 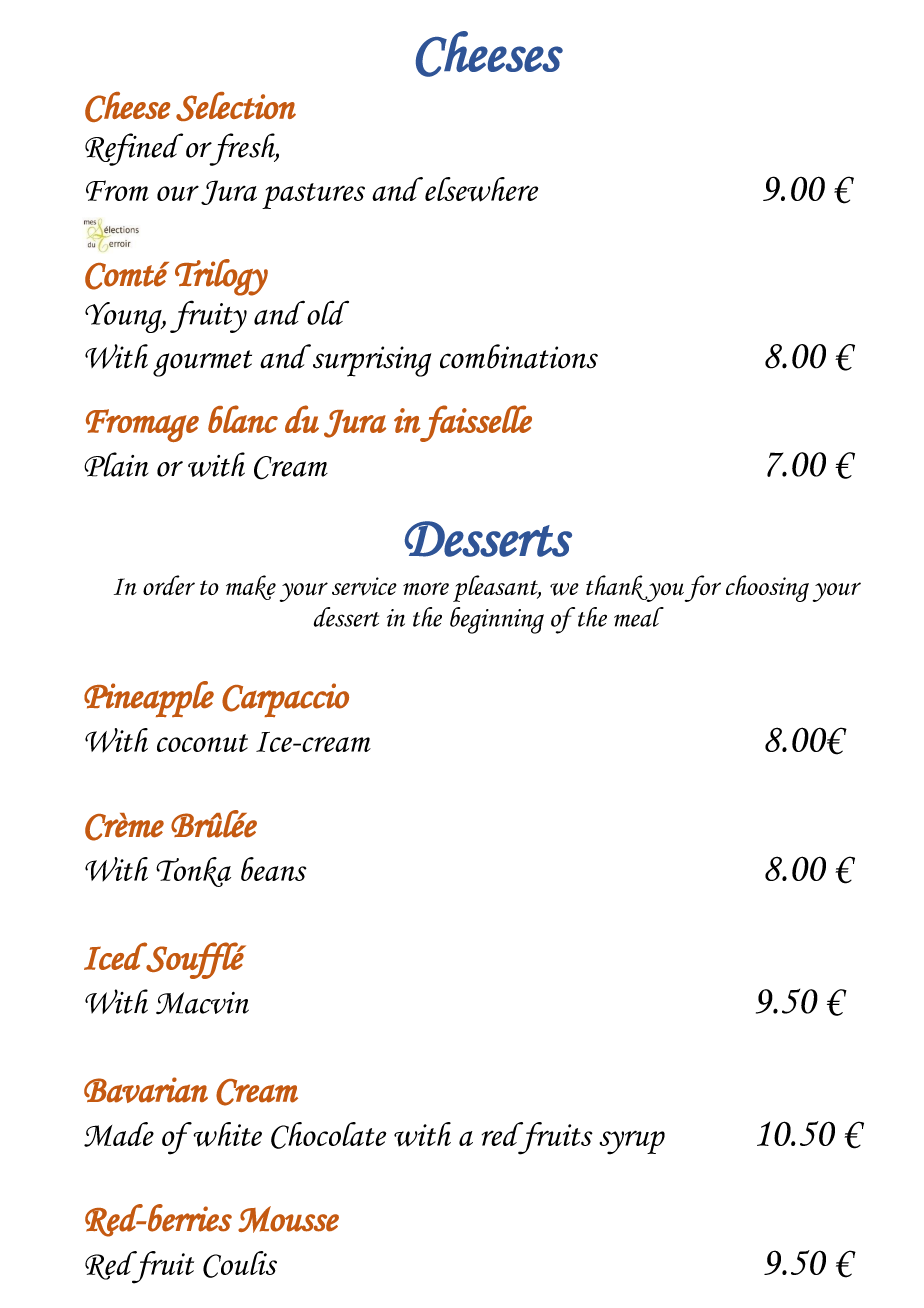 I want to click on beans, so click(x=274, y=869).
